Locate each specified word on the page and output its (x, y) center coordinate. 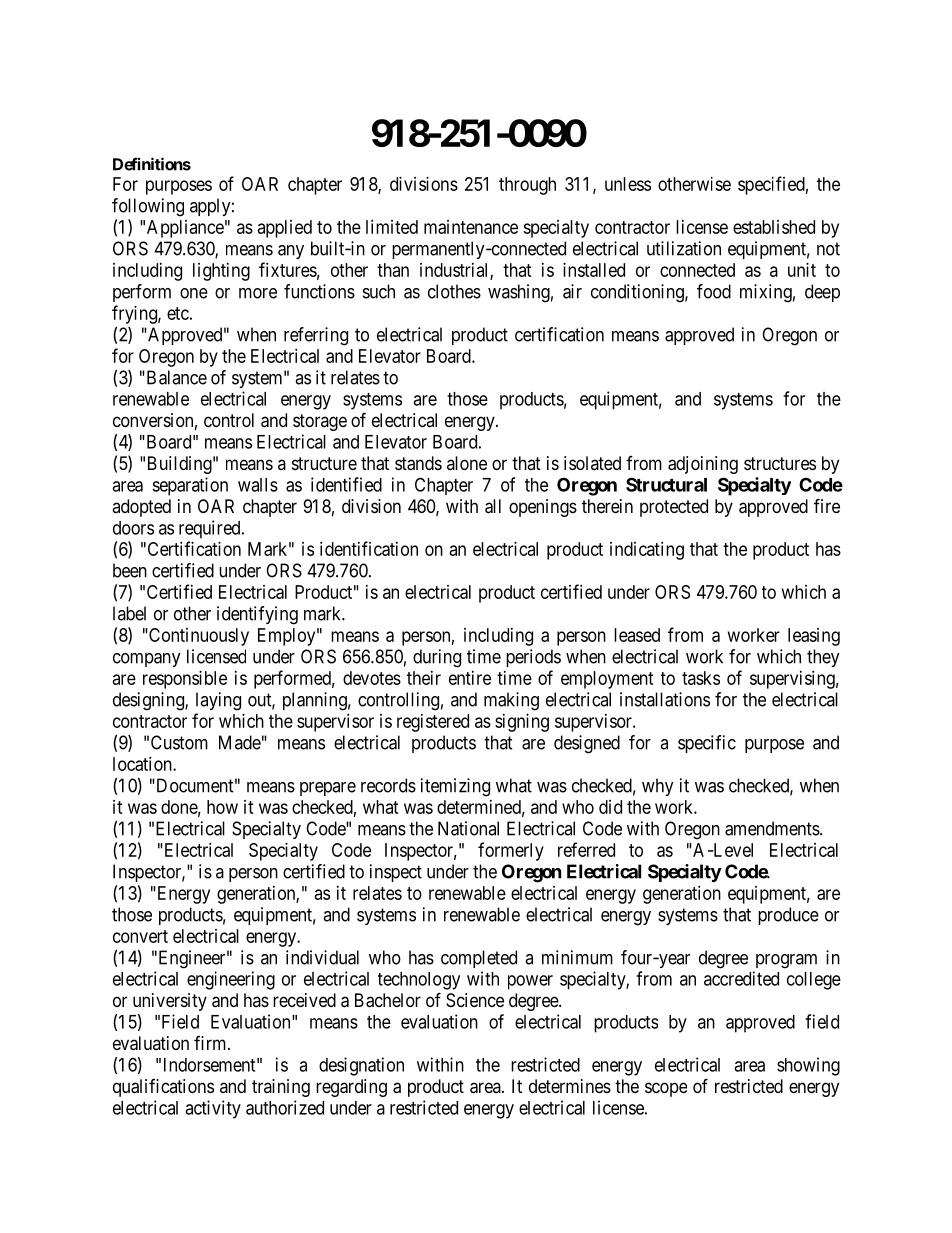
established (774, 227)
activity (213, 1109)
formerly (511, 851)
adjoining (703, 465)
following (148, 207)
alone (467, 463)
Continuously (198, 637)
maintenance (471, 227)
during (437, 658)
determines (570, 1086)
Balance (175, 377)
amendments (773, 828)
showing (808, 1066)
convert (140, 936)
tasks (701, 678)
